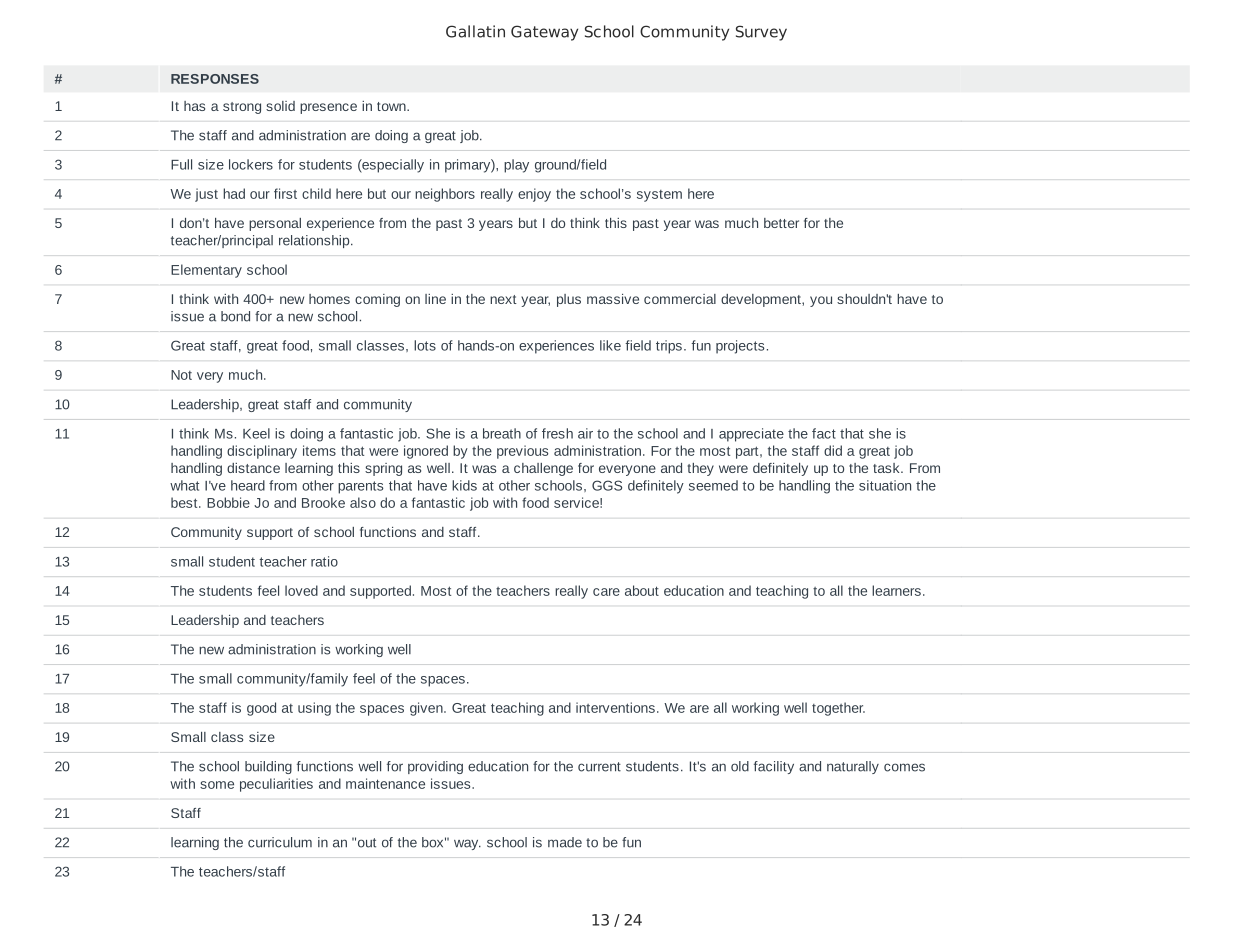  I want to click on fact, so click(824, 433).
